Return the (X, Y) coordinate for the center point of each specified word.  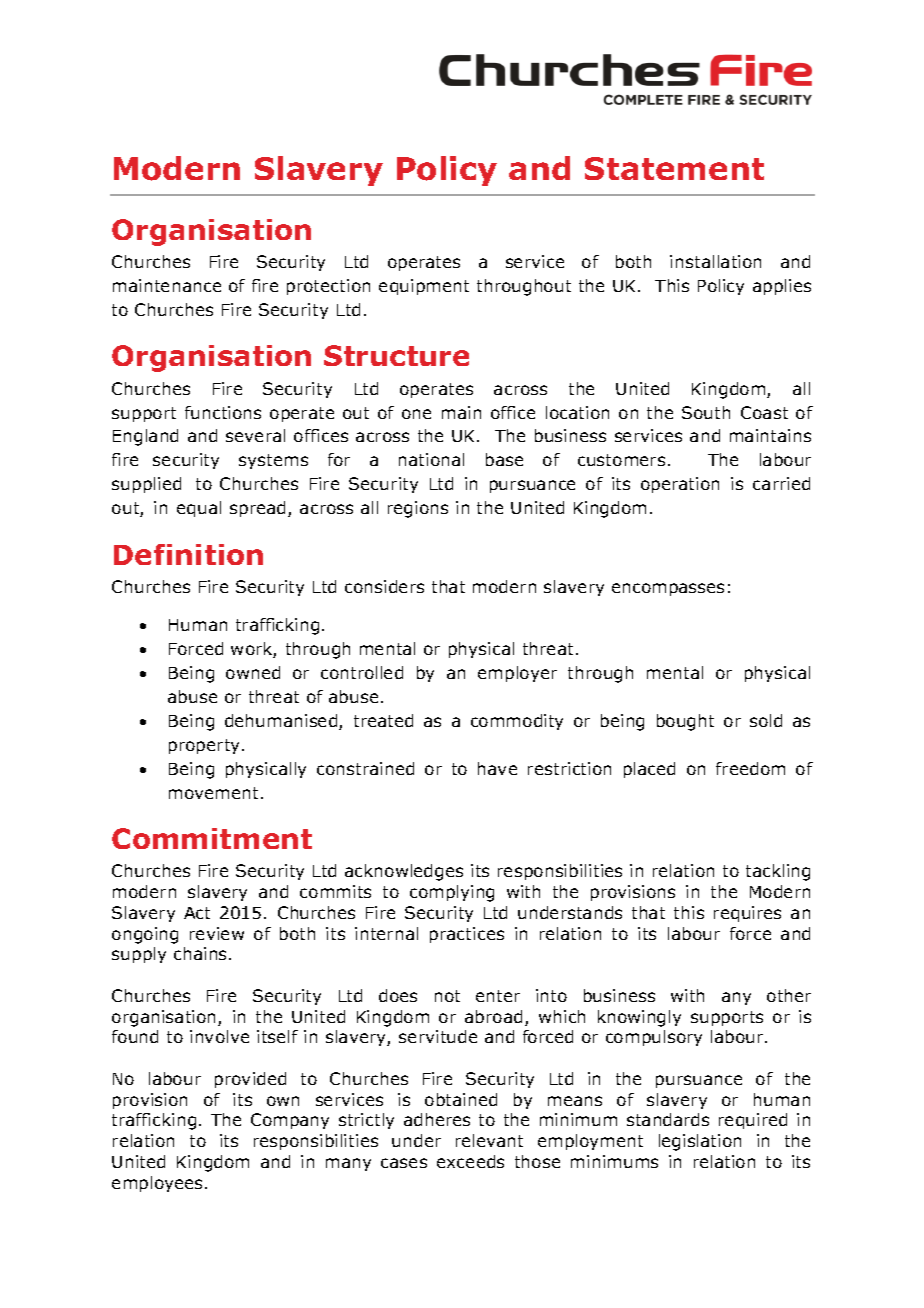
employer (517, 674)
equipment (424, 287)
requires (747, 914)
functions (223, 412)
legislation (700, 1142)
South (706, 412)
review (217, 933)
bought (685, 722)
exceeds (470, 1161)
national (431, 459)
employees (159, 1184)
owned (253, 672)
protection (328, 287)
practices (467, 935)
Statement (674, 168)
